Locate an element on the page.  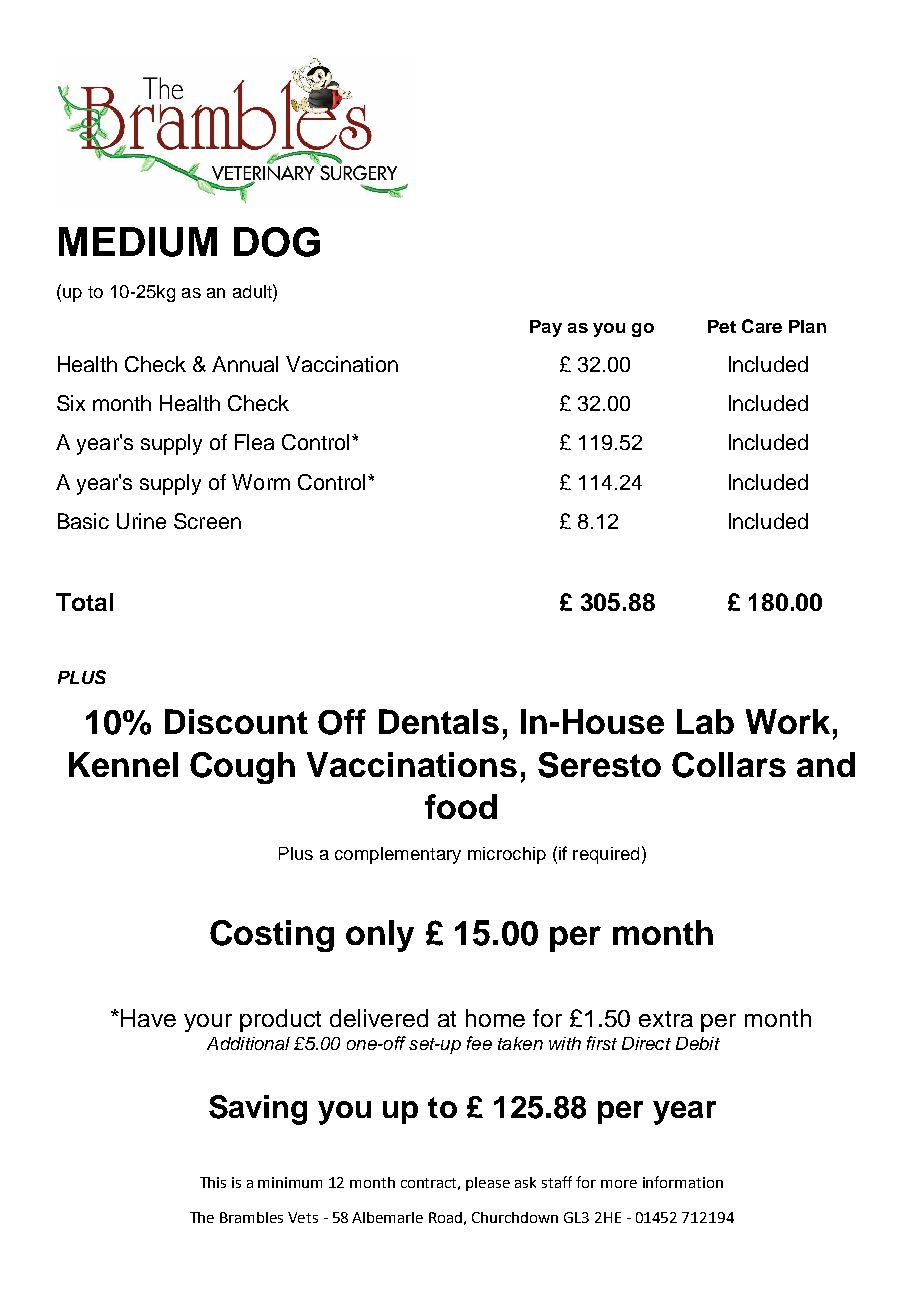
This is located at coordinates (213, 1182).
